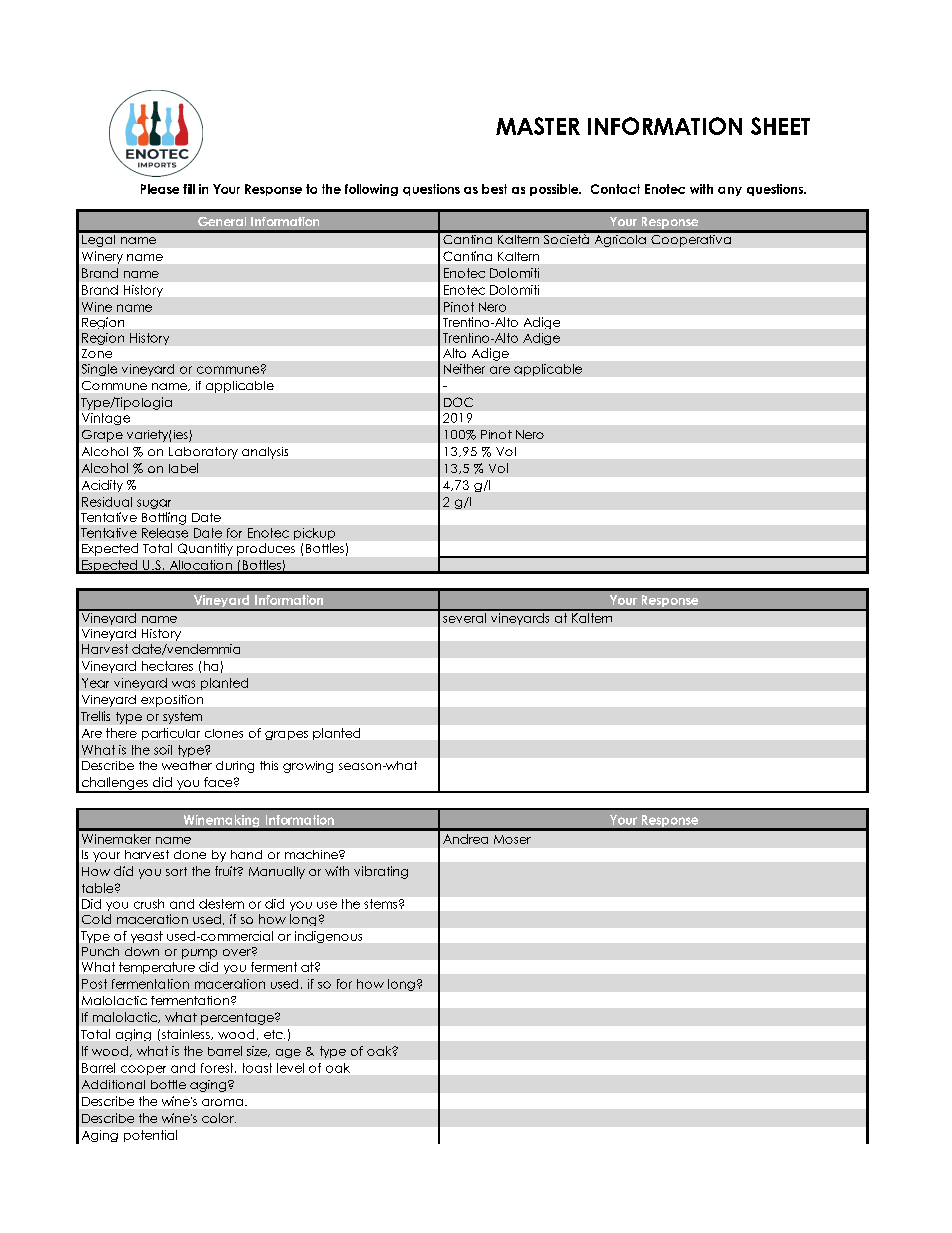  What do you see at coordinates (187, 765) in the screenshot?
I see `weather` at bounding box center [187, 765].
